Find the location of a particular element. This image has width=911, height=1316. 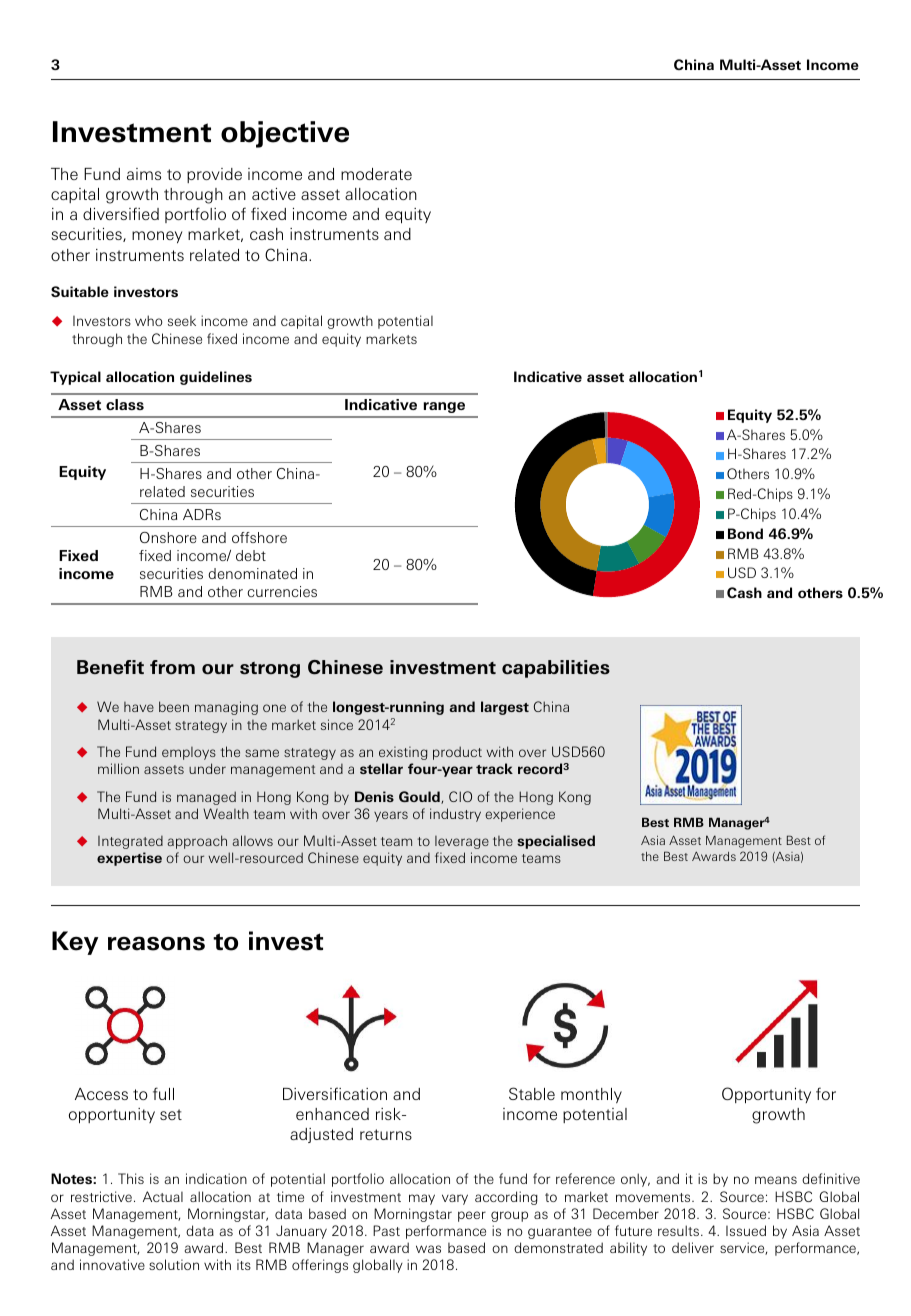

Onshore is located at coordinates (168, 537).
